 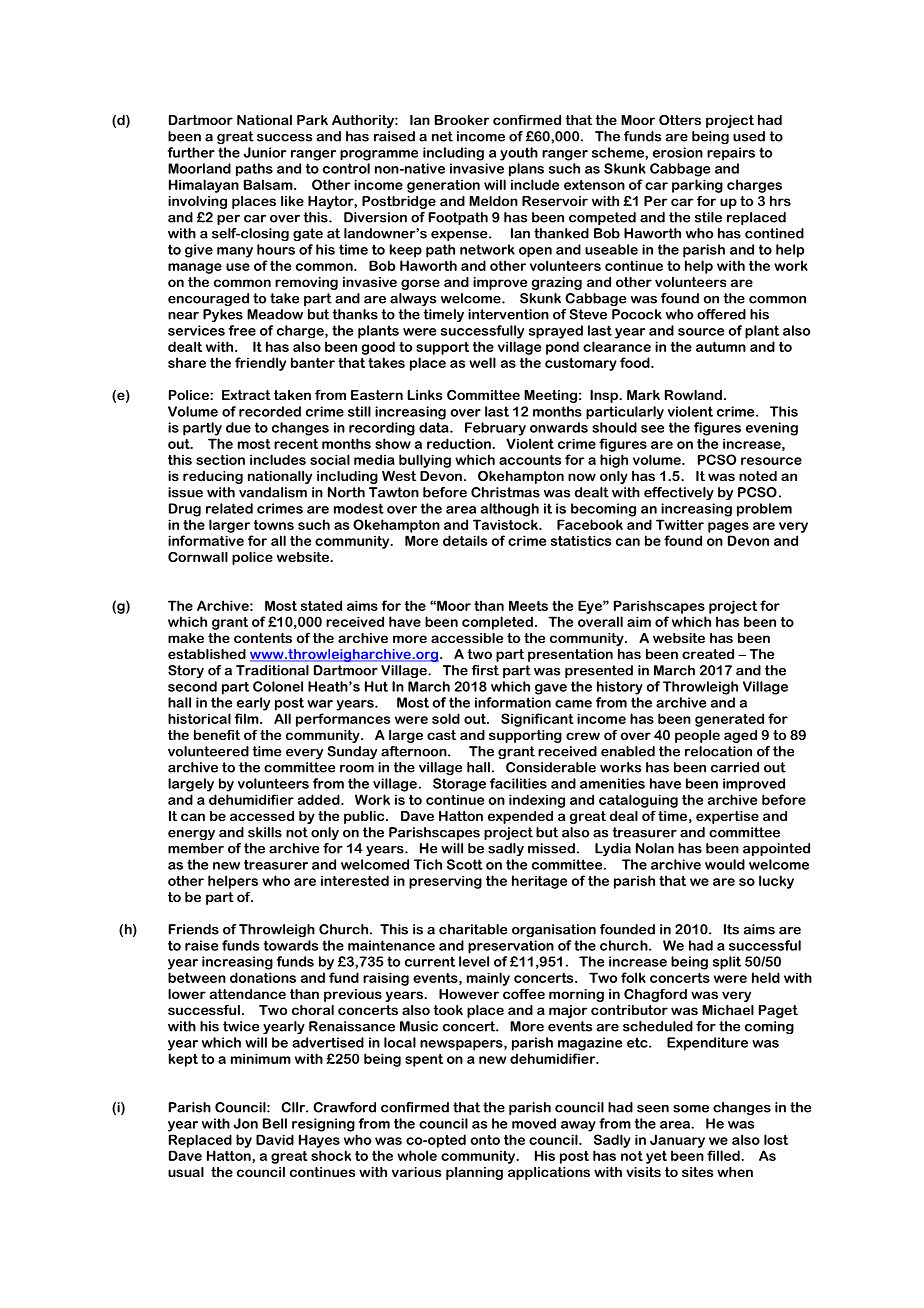 What do you see at coordinates (264, 152) in the image?
I see `Junior` at bounding box center [264, 152].
